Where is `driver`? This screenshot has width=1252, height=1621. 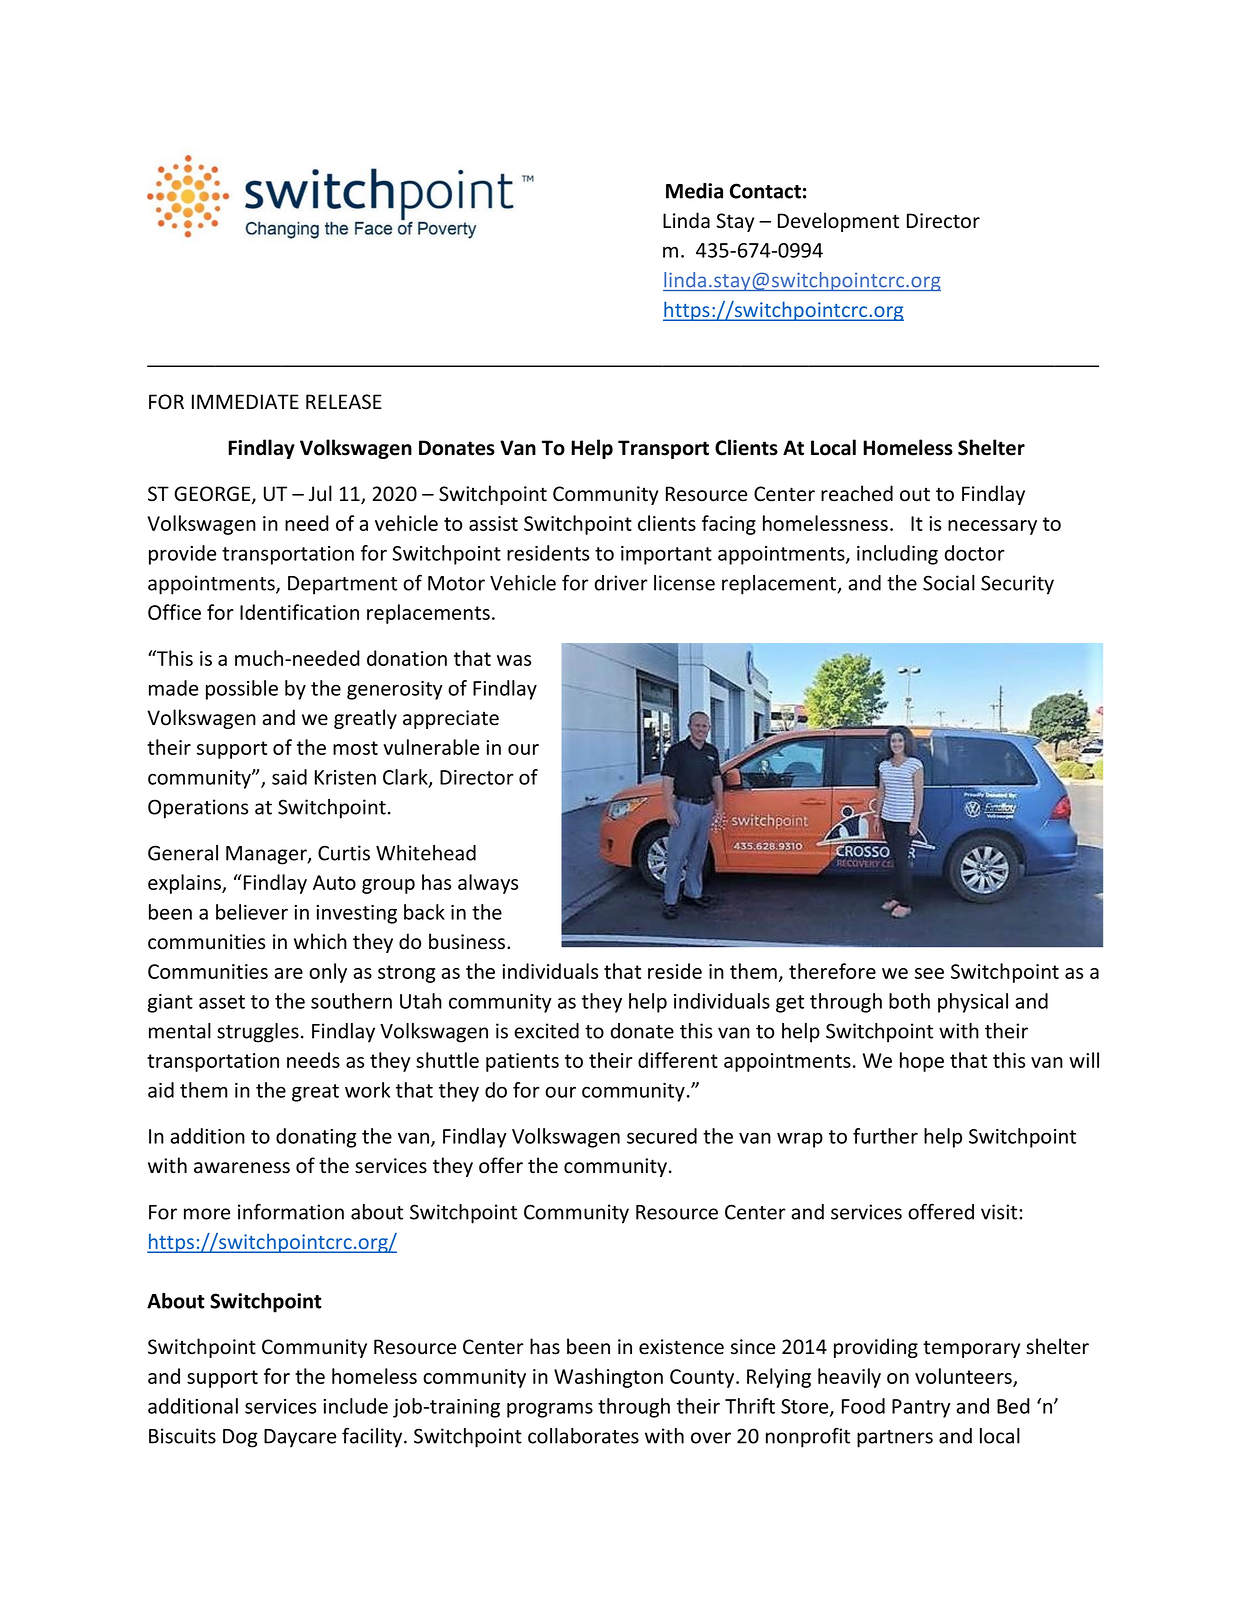 driver is located at coordinates (621, 583).
